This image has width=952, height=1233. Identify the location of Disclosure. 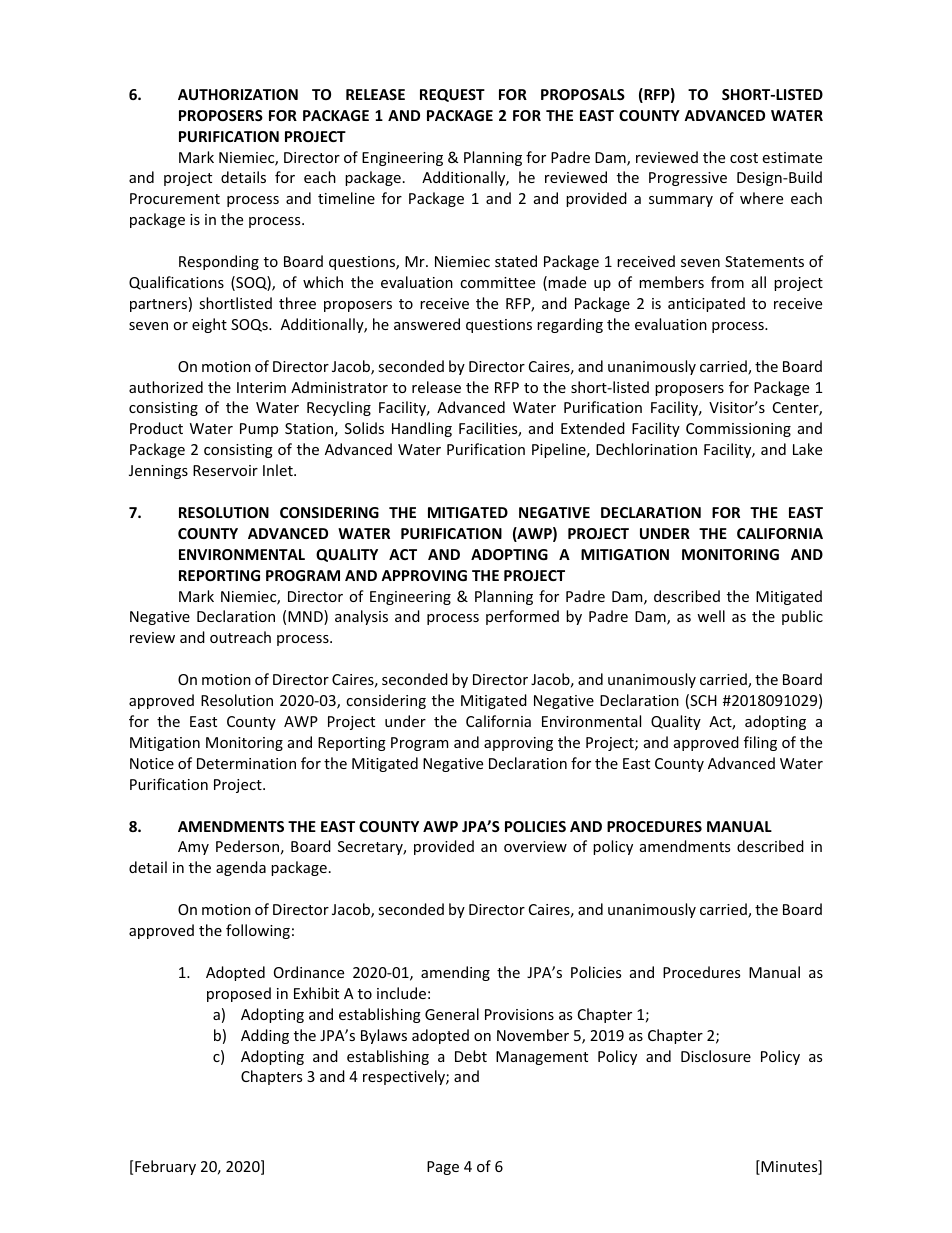
(716, 1056).
